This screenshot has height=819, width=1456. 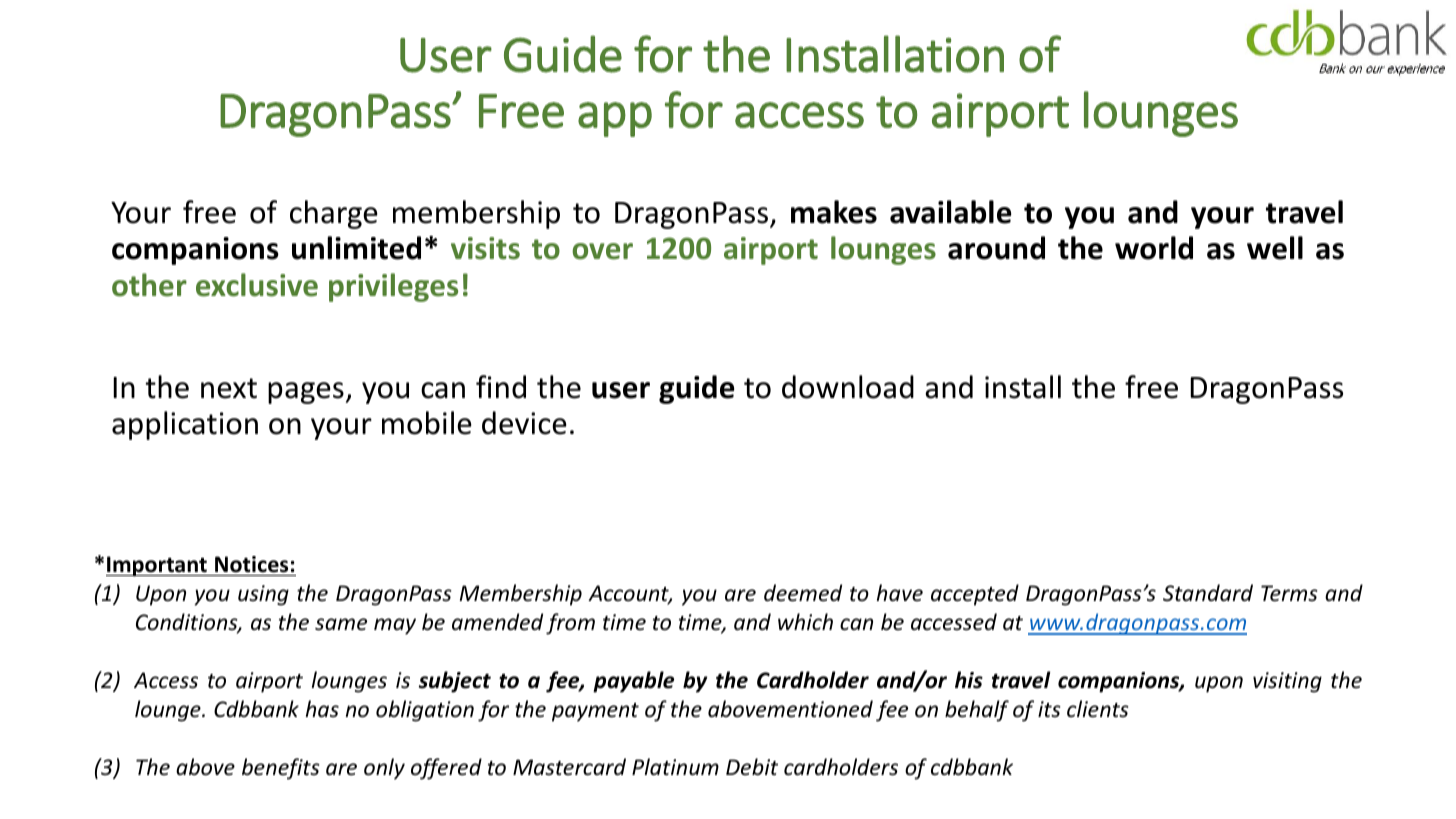 What do you see at coordinates (1208, 592) in the screenshot?
I see `Standard` at bounding box center [1208, 592].
